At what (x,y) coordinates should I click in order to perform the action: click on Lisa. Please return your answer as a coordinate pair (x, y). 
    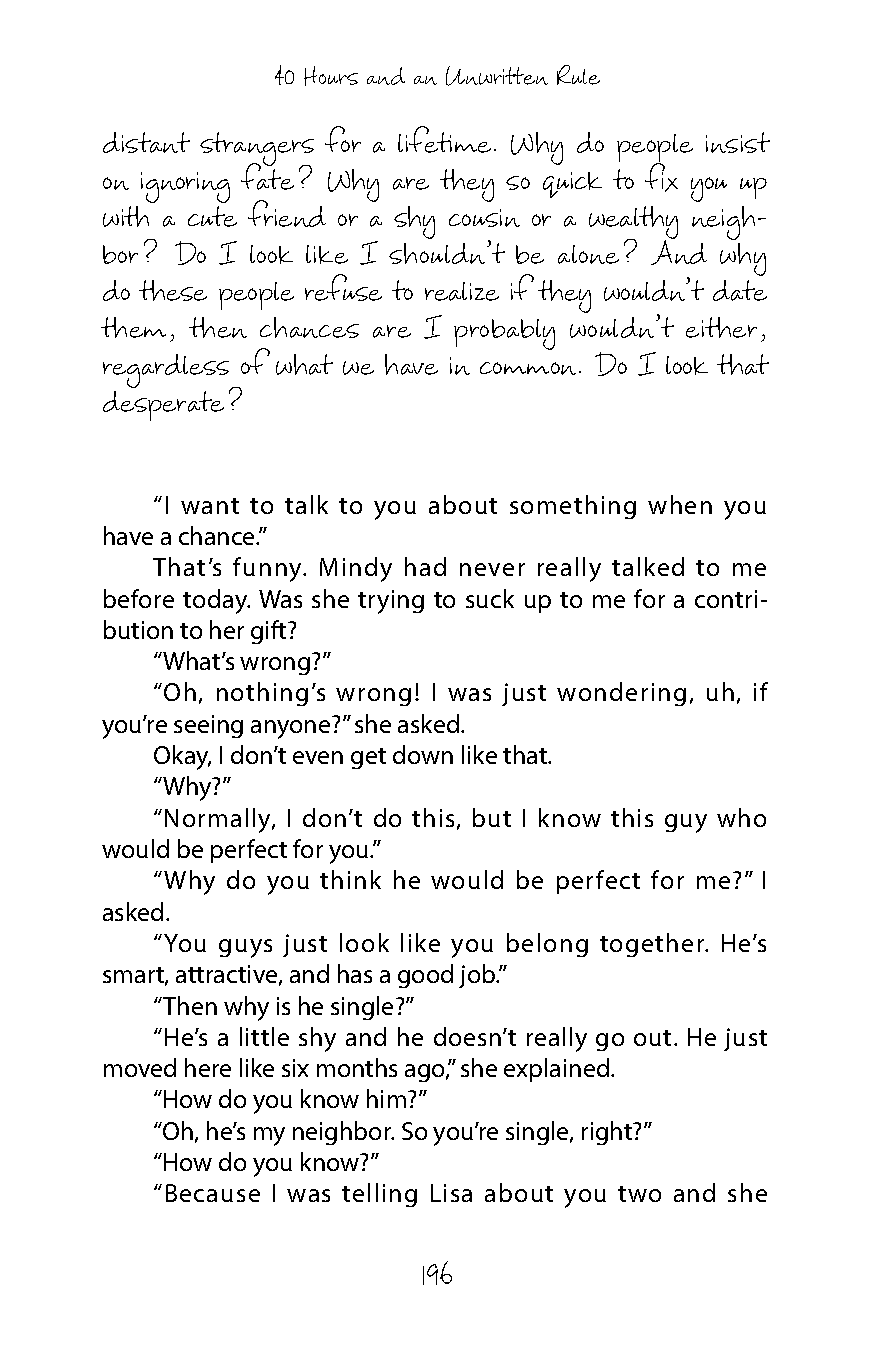
    Looking at the image, I should click on (451, 1193).
